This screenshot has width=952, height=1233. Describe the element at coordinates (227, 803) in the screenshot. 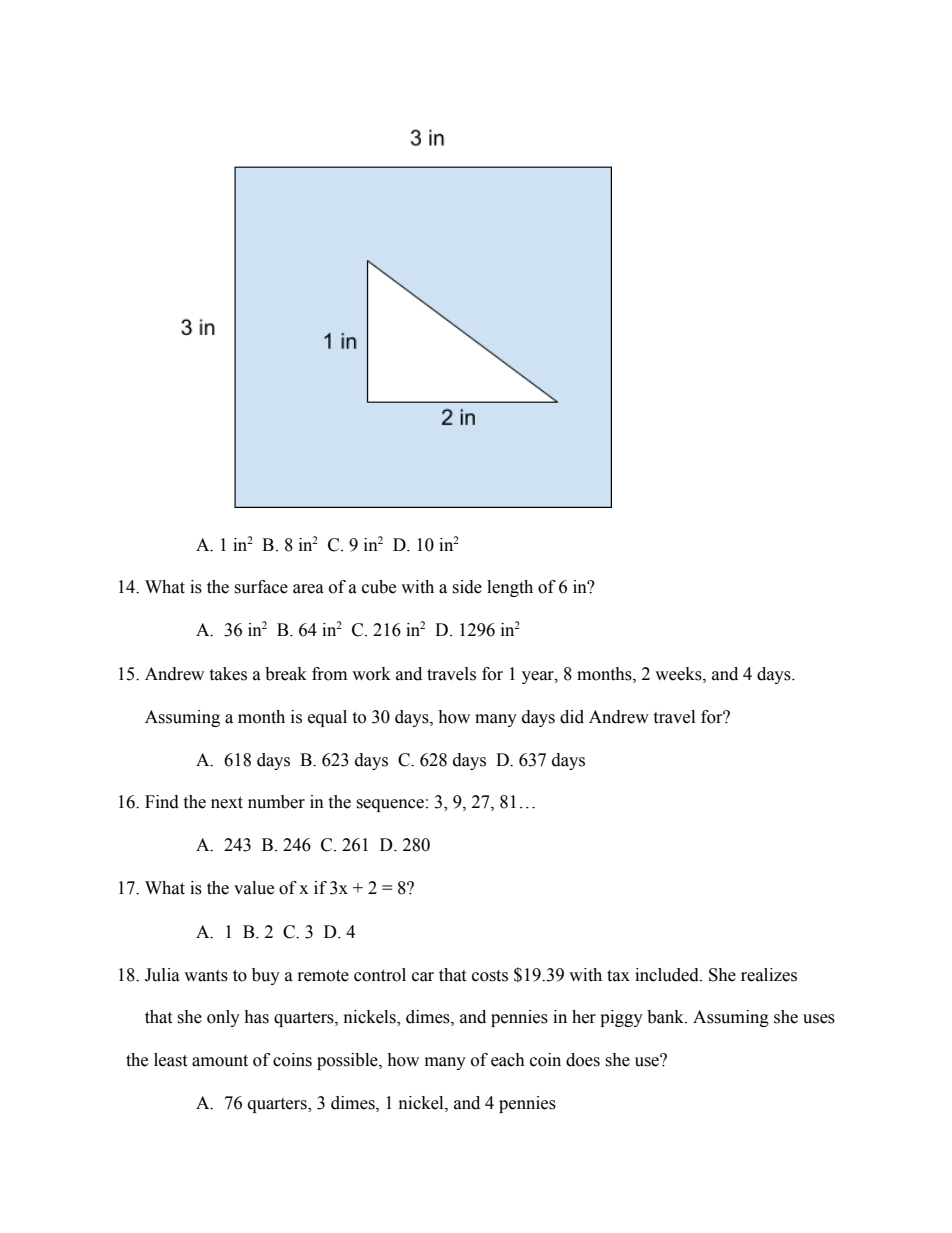

I see `next` at that location.
